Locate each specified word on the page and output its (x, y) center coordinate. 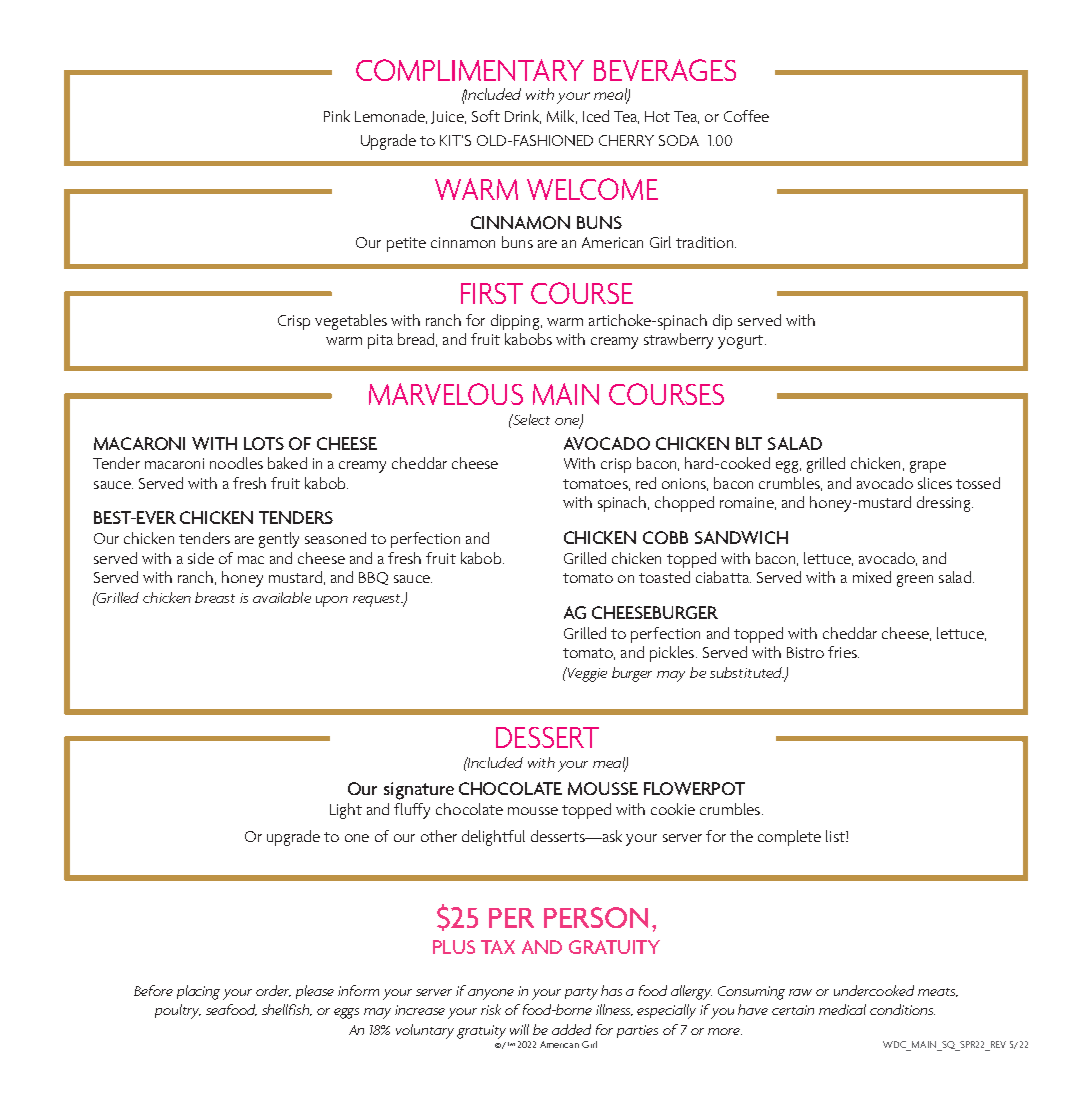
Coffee (746, 116)
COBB (665, 537)
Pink (337, 116)
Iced (596, 116)
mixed (872, 577)
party (581, 994)
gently (279, 540)
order (273, 991)
